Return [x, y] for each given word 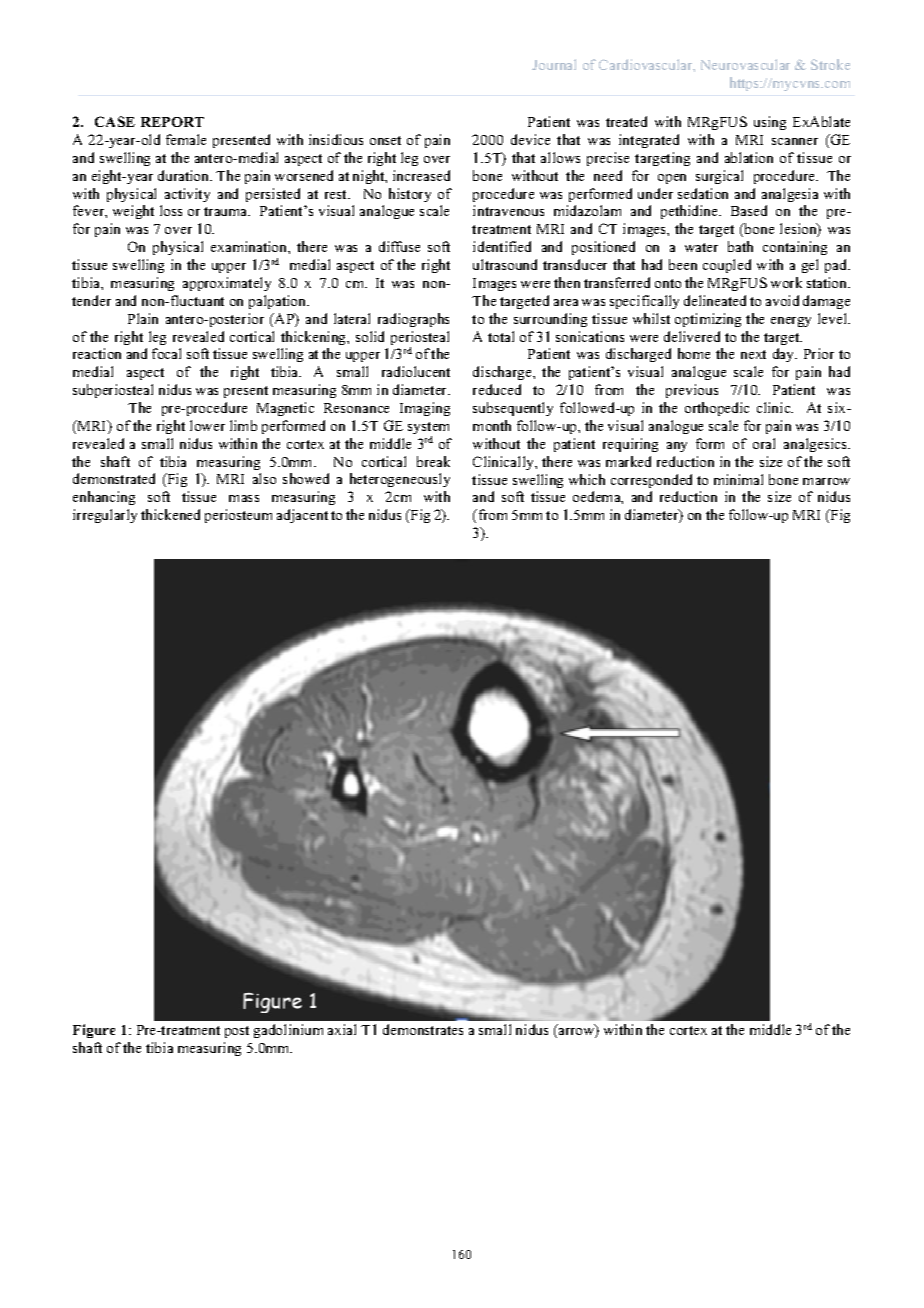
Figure [94, 1031]
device [530, 139]
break [433, 461]
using [770, 123]
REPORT [172, 122]
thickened [170, 514]
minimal [738, 479]
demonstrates [423, 1029]
